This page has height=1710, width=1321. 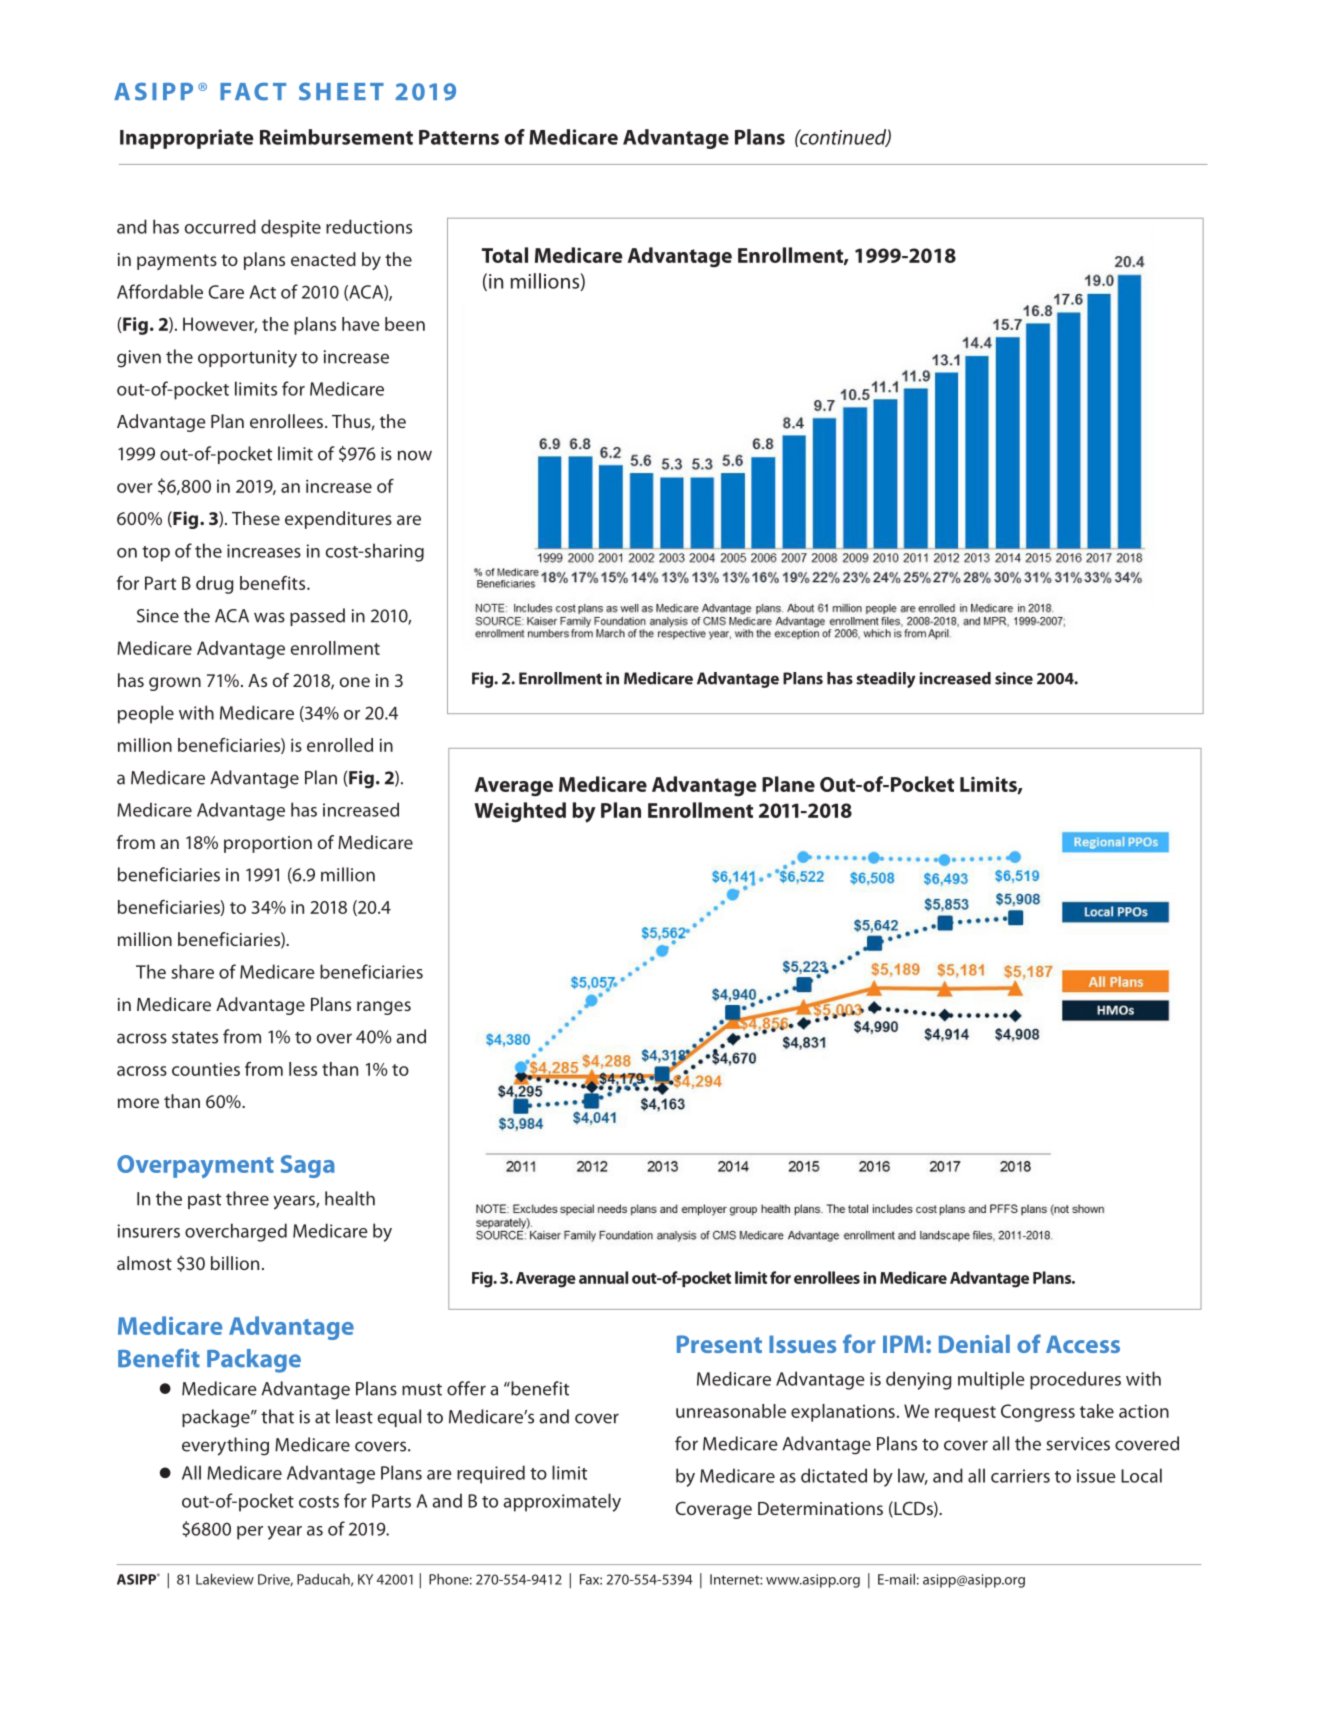 What do you see at coordinates (291, 228) in the page?
I see `despite` at bounding box center [291, 228].
